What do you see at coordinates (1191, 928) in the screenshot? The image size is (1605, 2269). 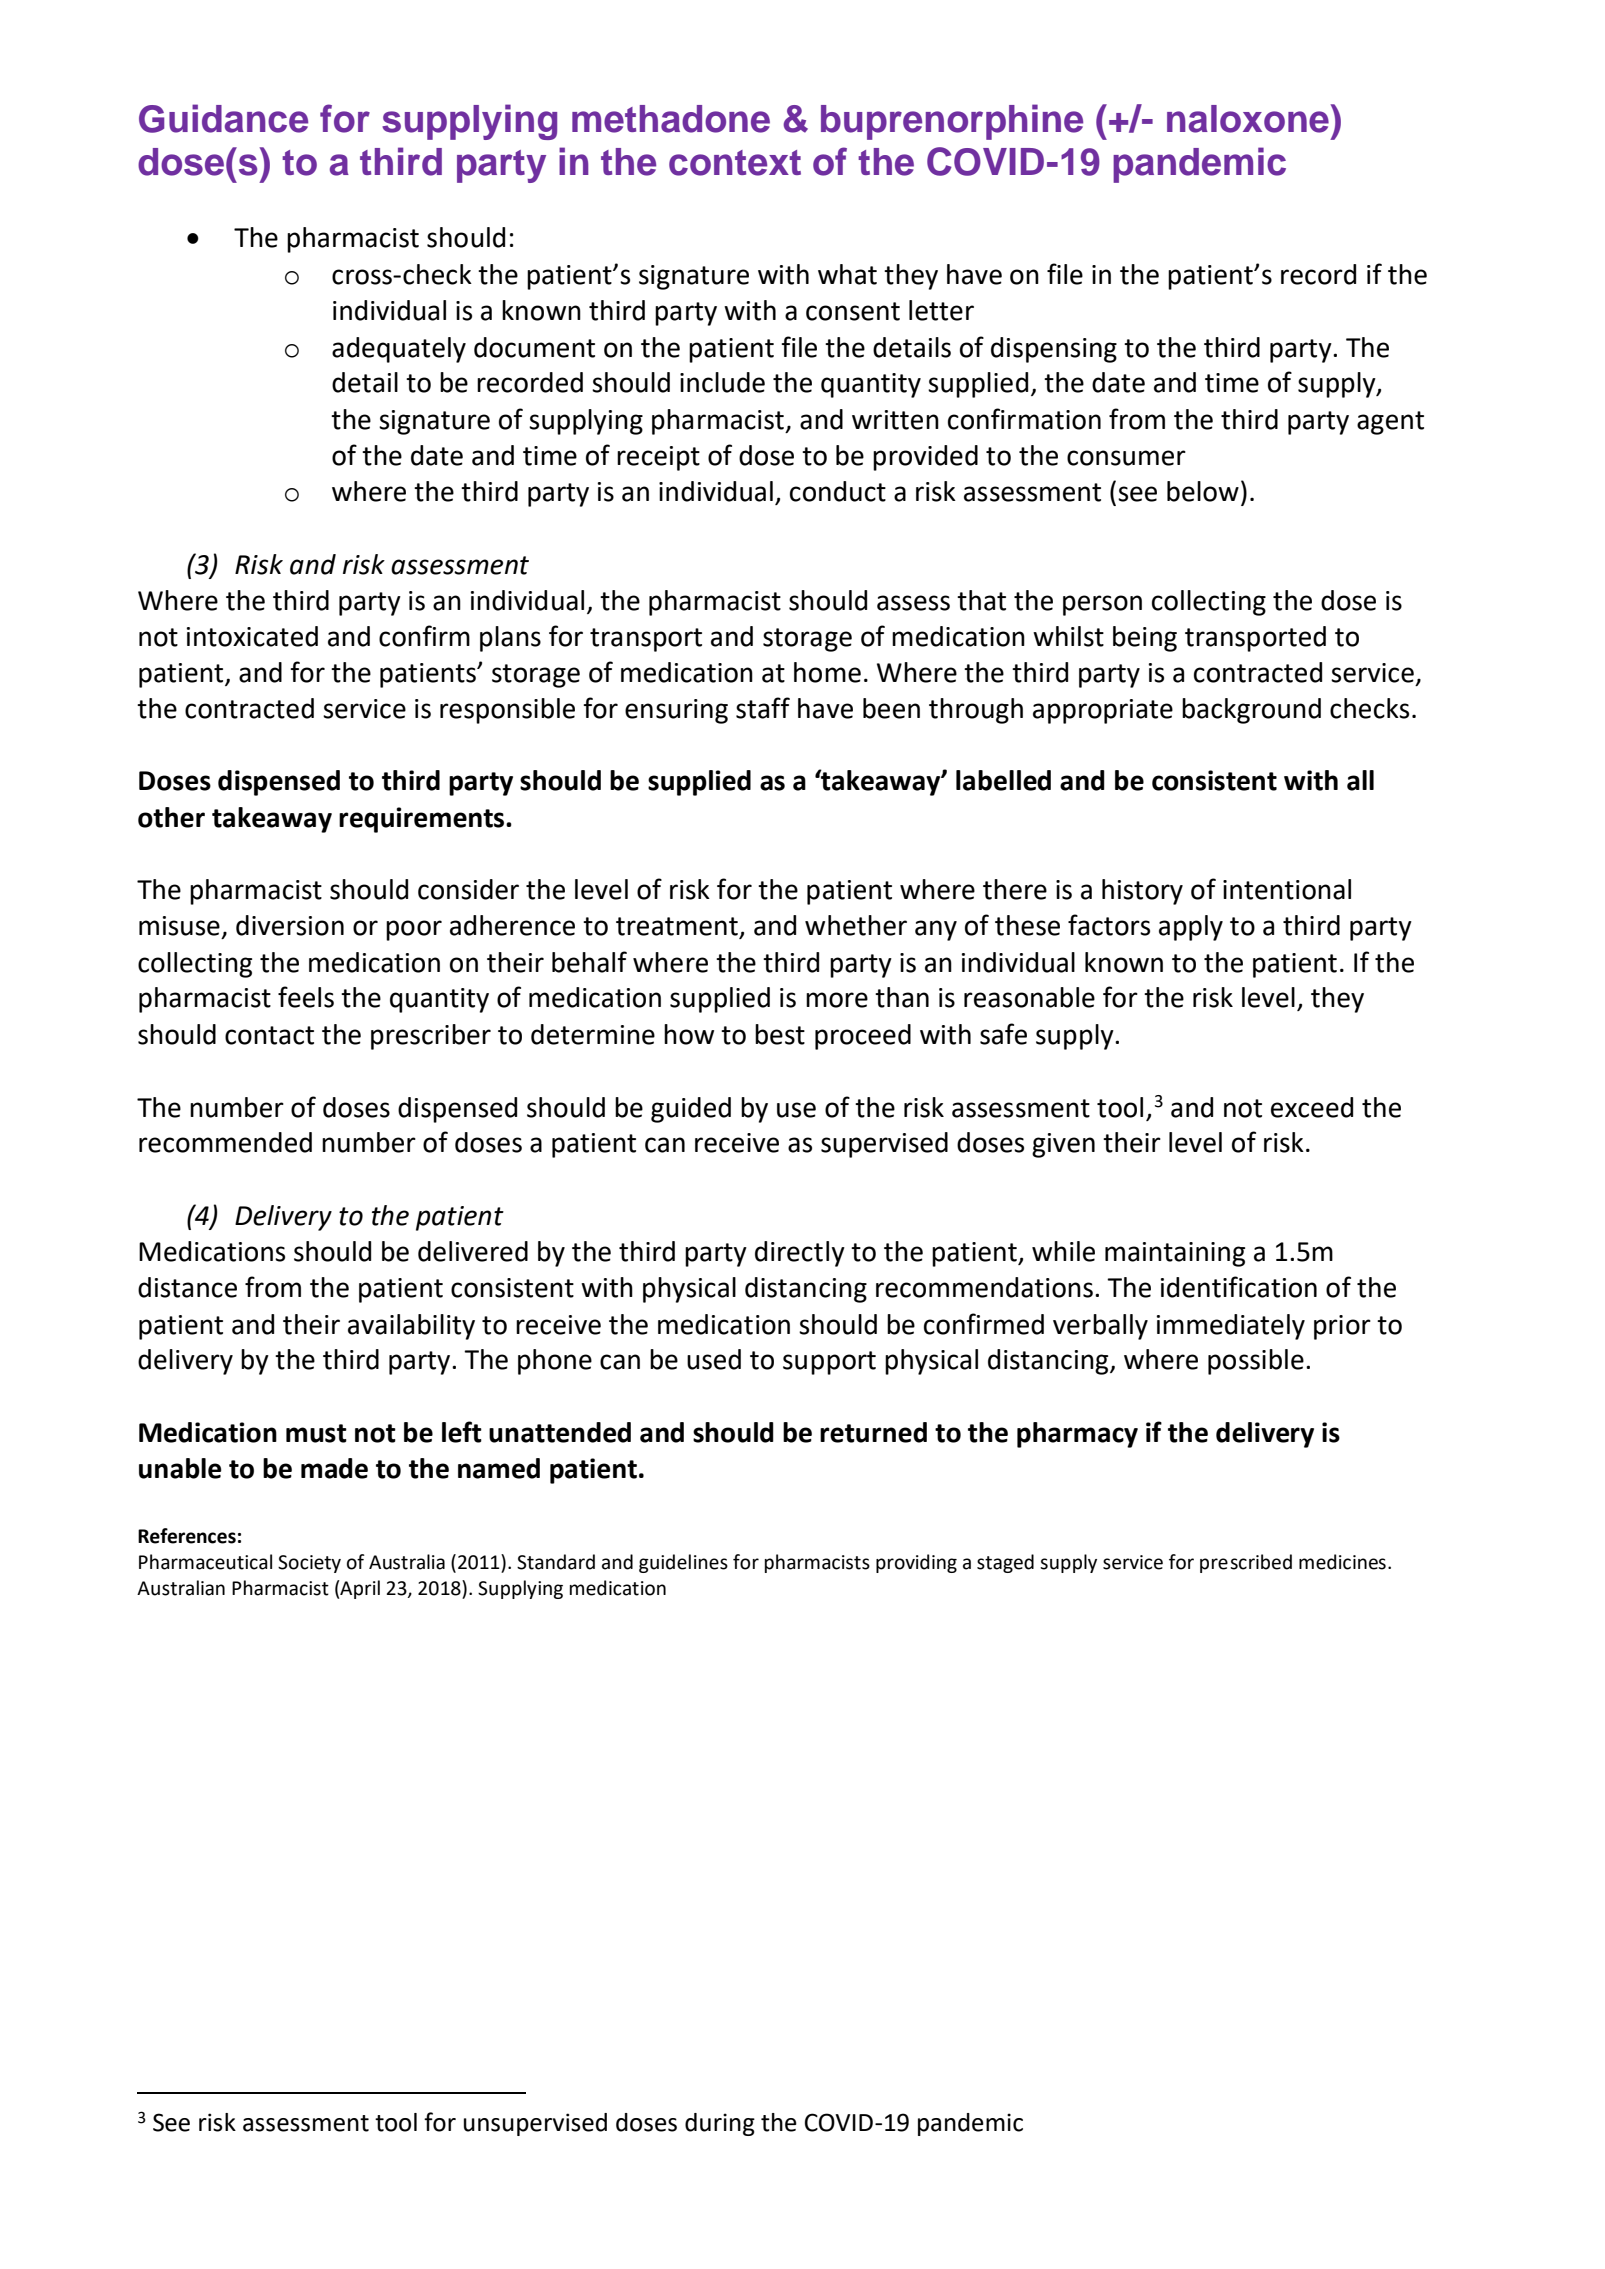 I see `apply` at bounding box center [1191, 928].
